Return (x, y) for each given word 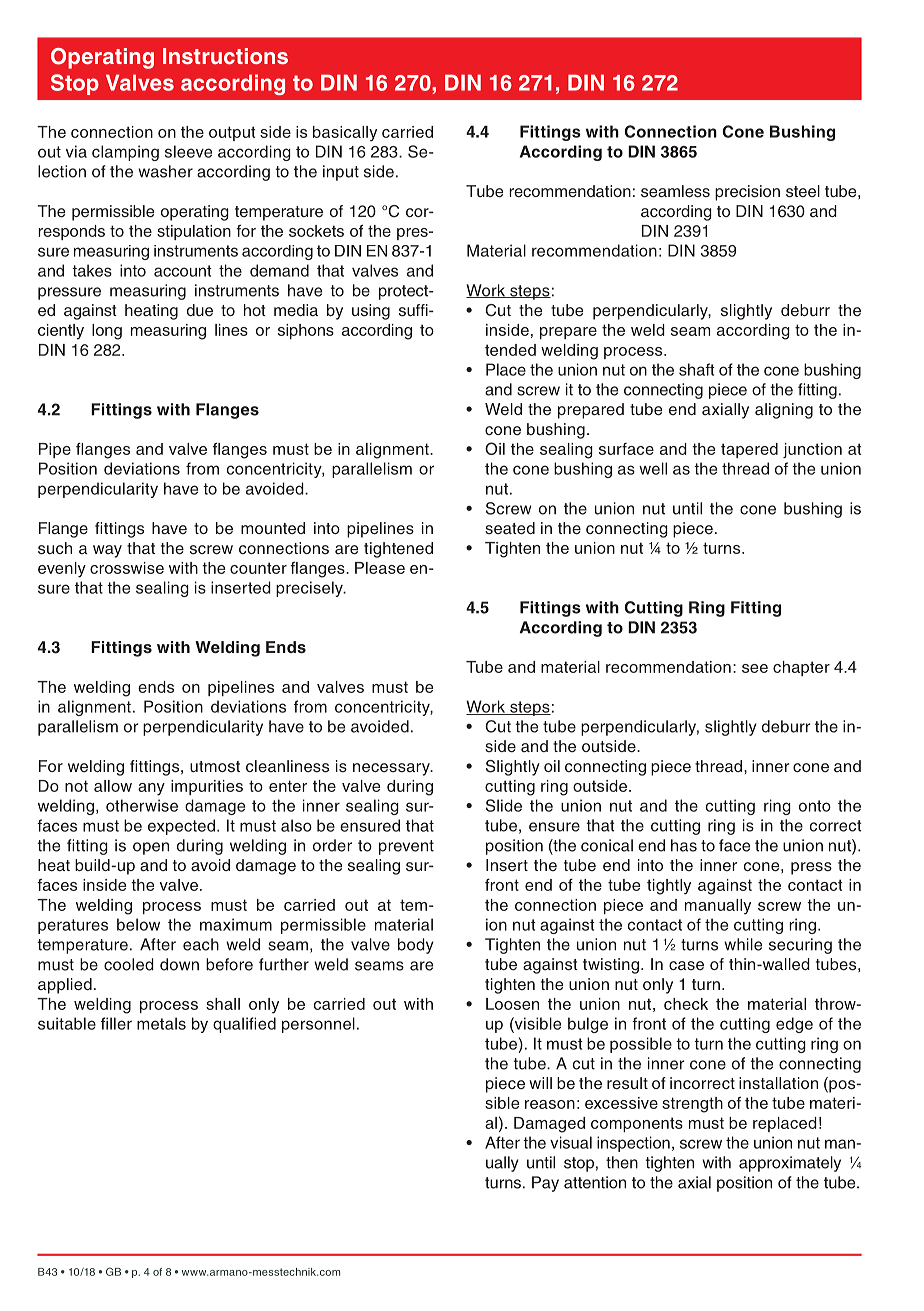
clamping (125, 153)
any (151, 789)
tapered (749, 450)
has (684, 845)
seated (510, 528)
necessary (392, 769)
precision (747, 193)
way (107, 551)
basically (345, 134)
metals (161, 1023)
